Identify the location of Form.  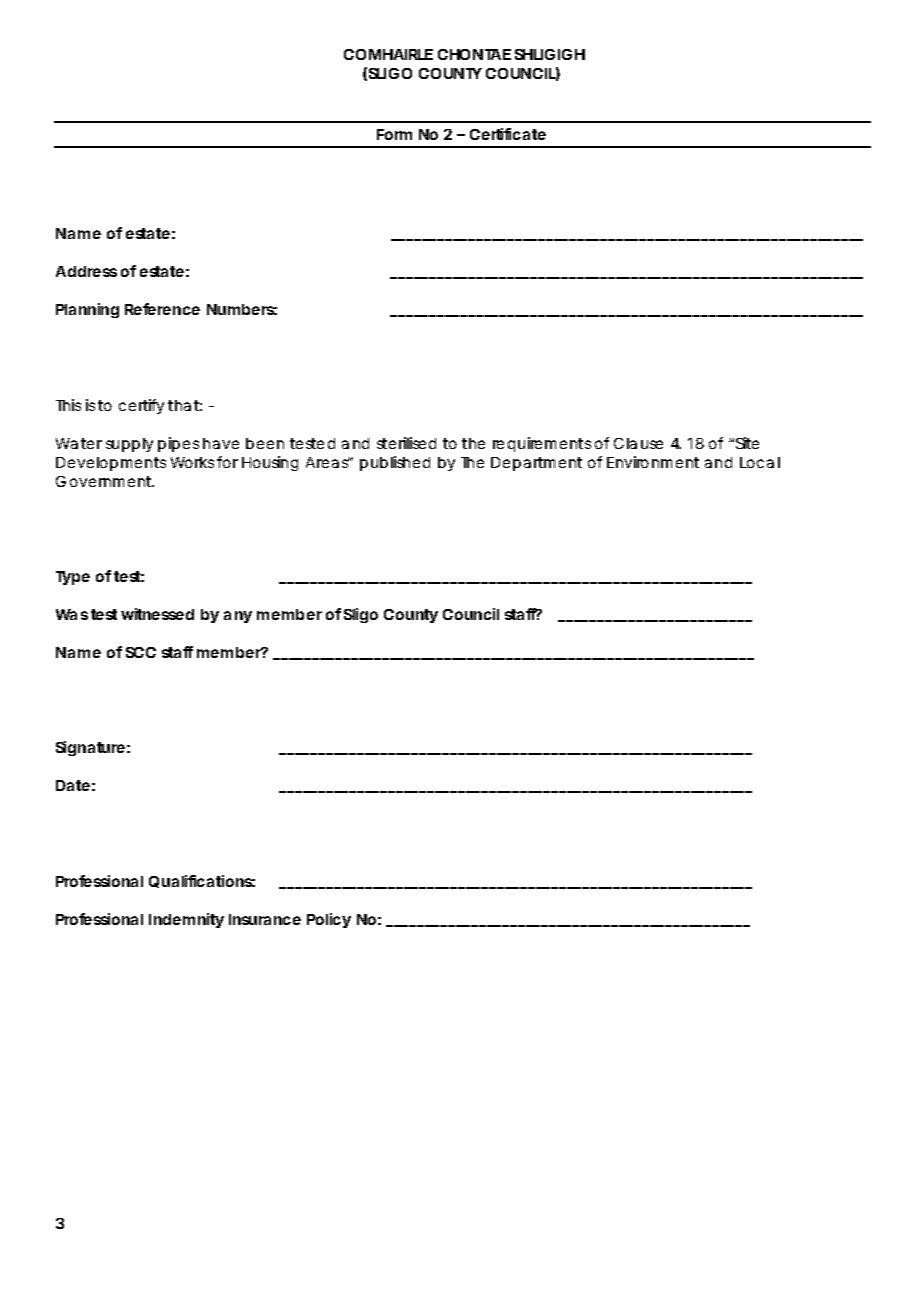
(394, 134).
